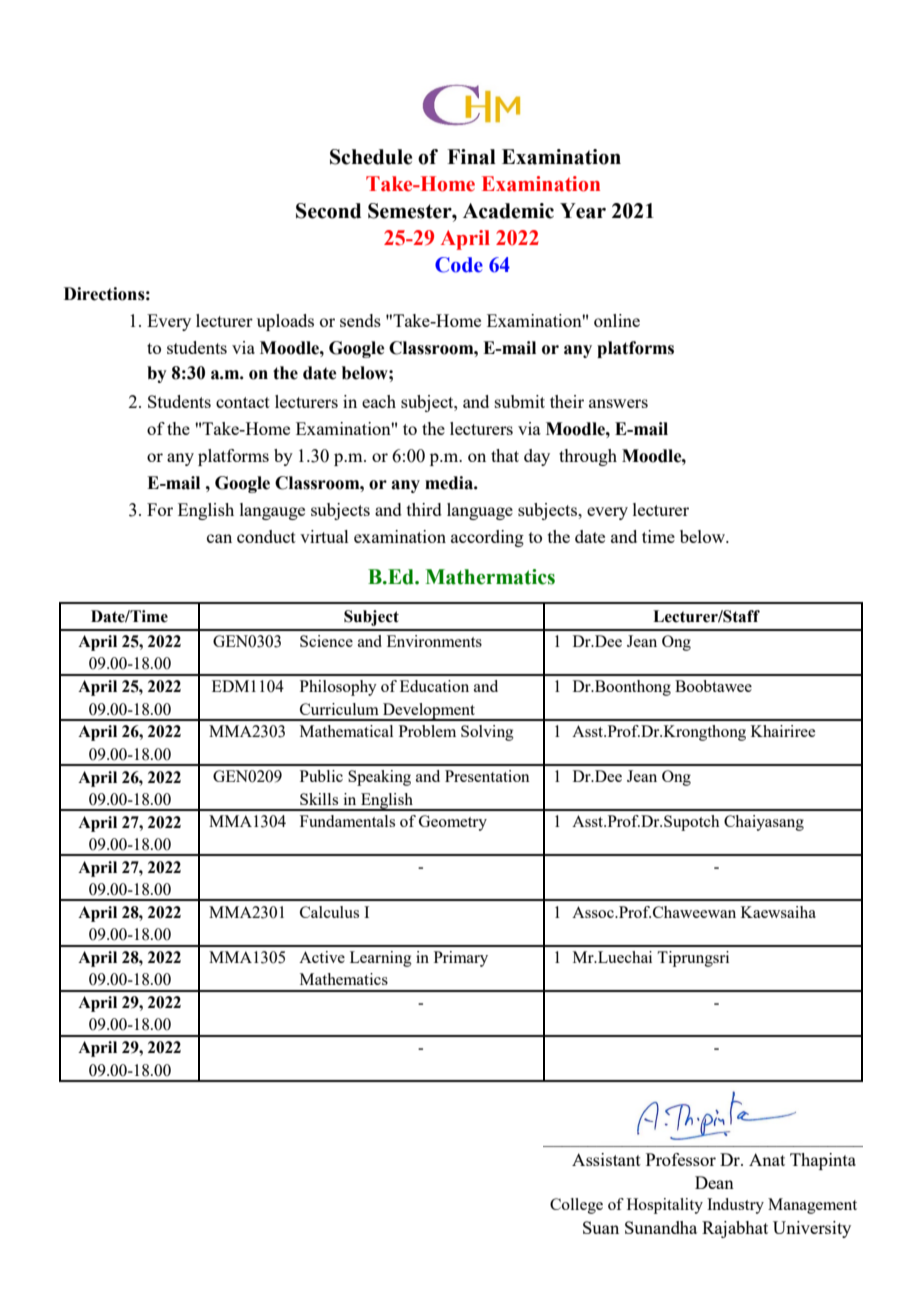 This screenshot has height=1308, width=924. Describe the element at coordinates (588, 457) in the screenshot. I see `through` at that location.
